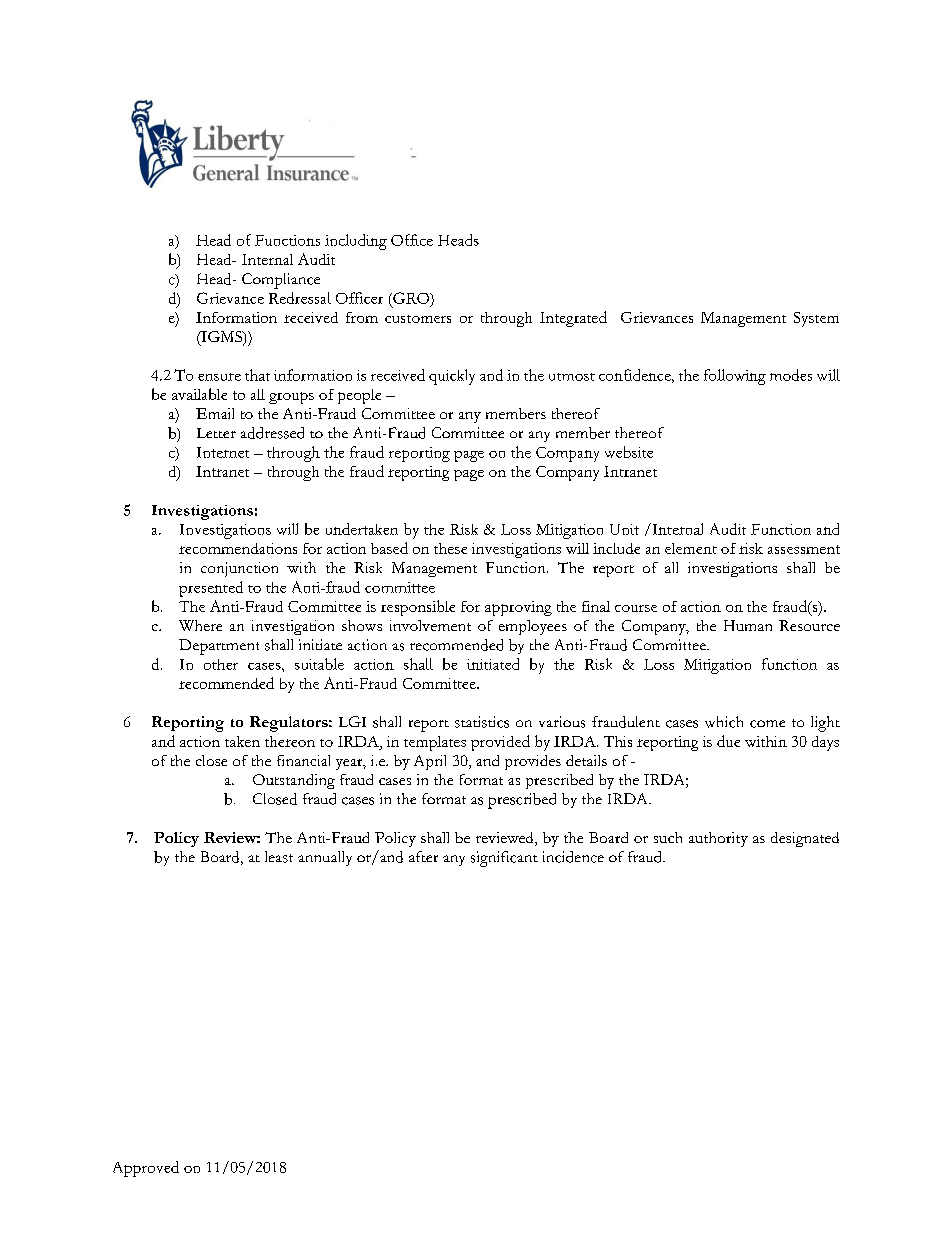 Image resolution: width=952 pixels, height=1233 pixels. Describe the element at coordinates (221, 664) in the screenshot. I see `other` at that location.
